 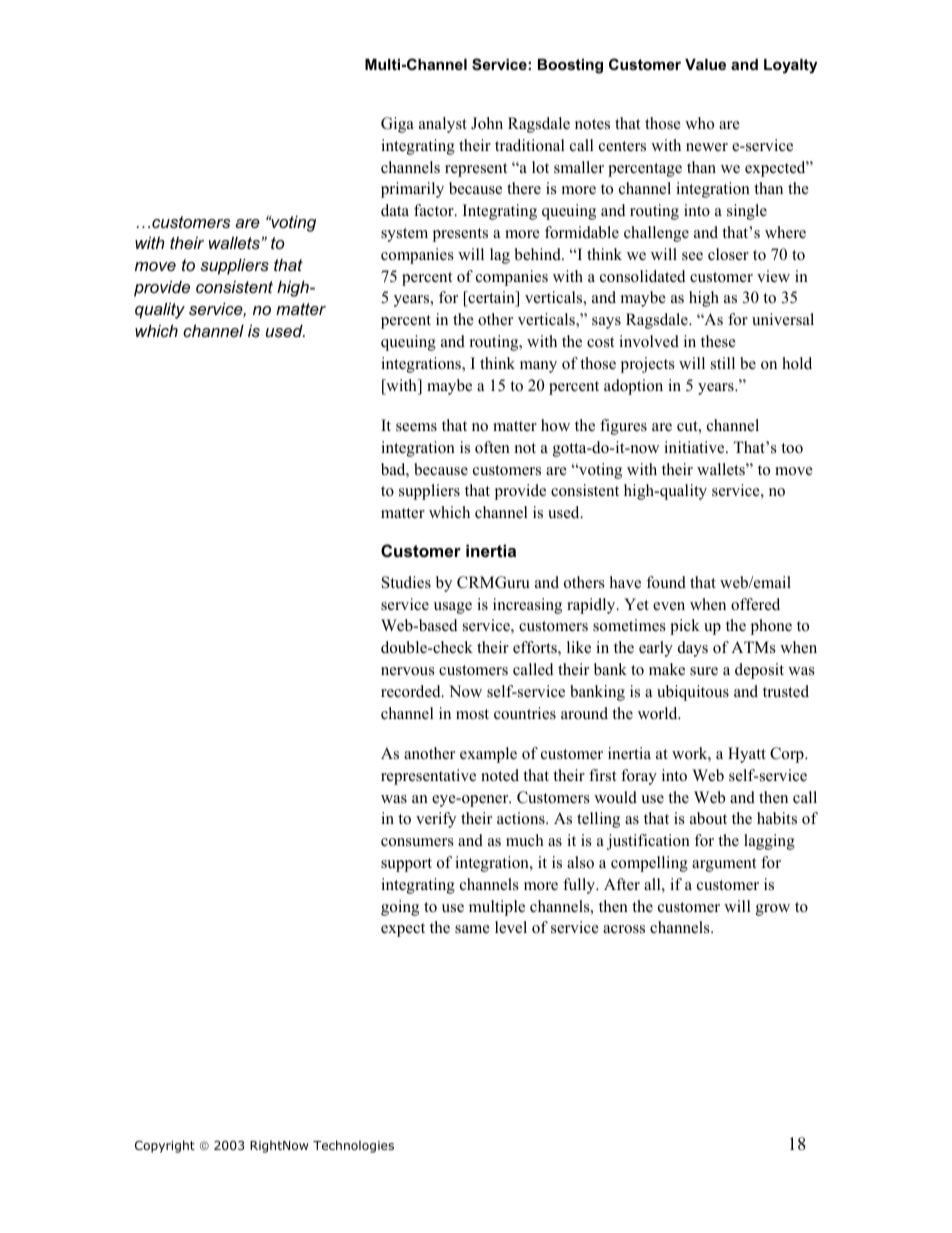 What do you see at coordinates (397, 125) in the image?
I see `Giga` at bounding box center [397, 125].
